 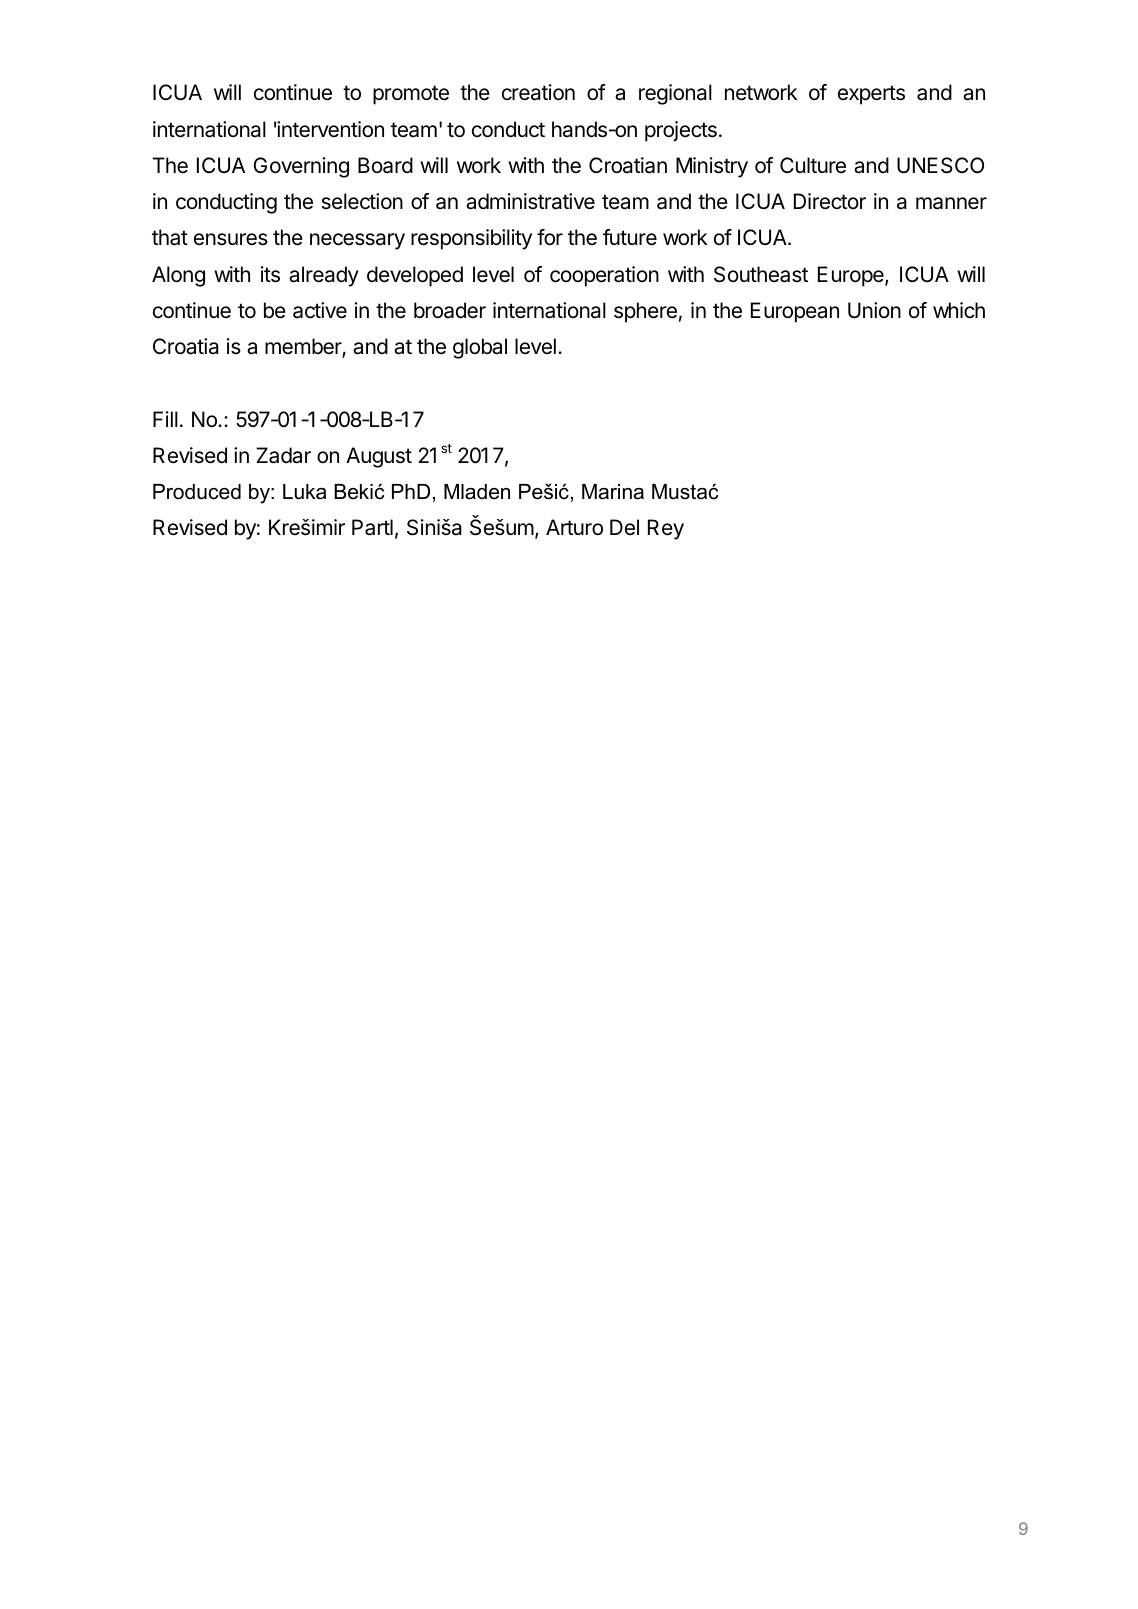 What do you see at coordinates (480, 348) in the screenshot?
I see `global` at bounding box center [480, 348].
